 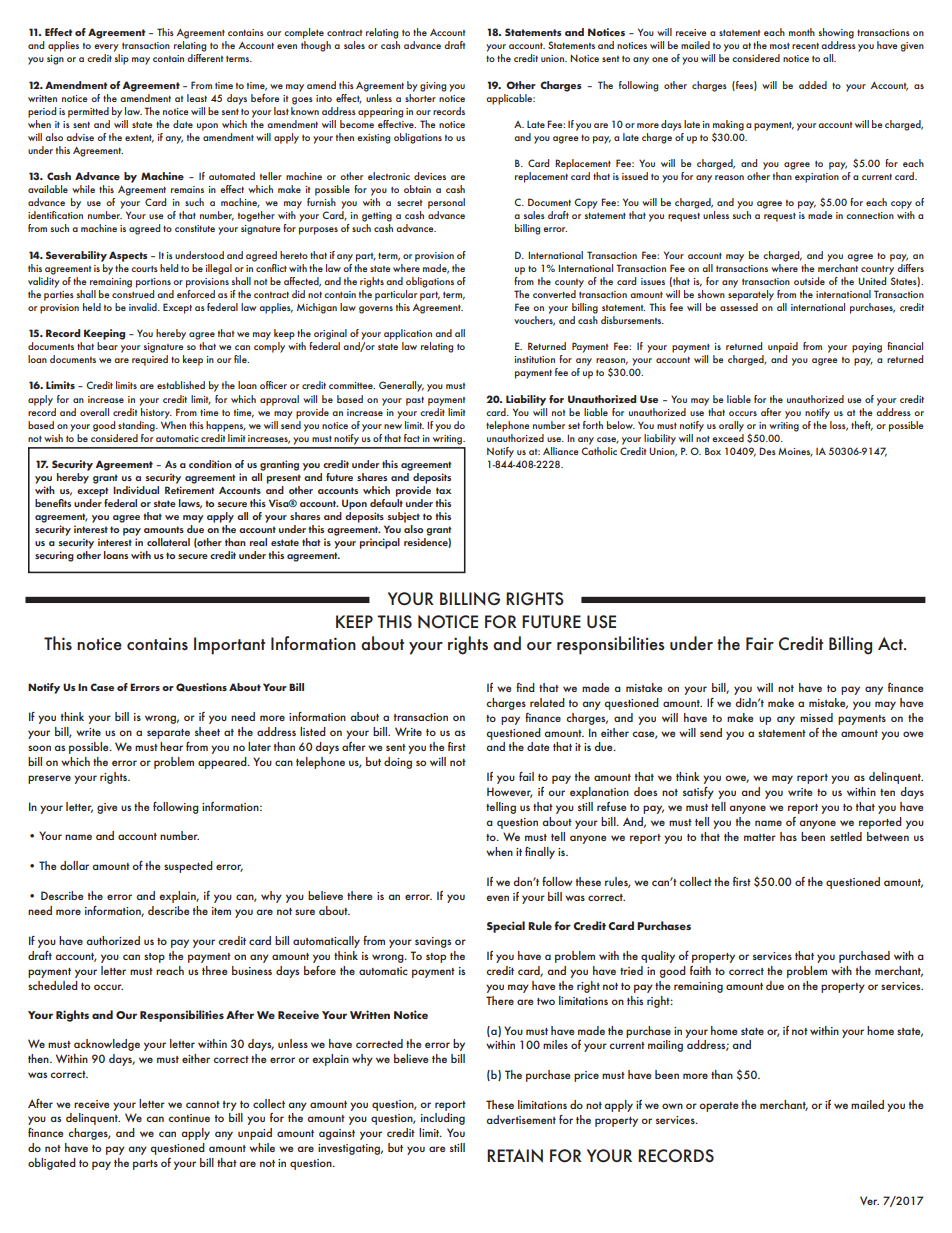 I want to click on securing, so click(x=54, y=556).
